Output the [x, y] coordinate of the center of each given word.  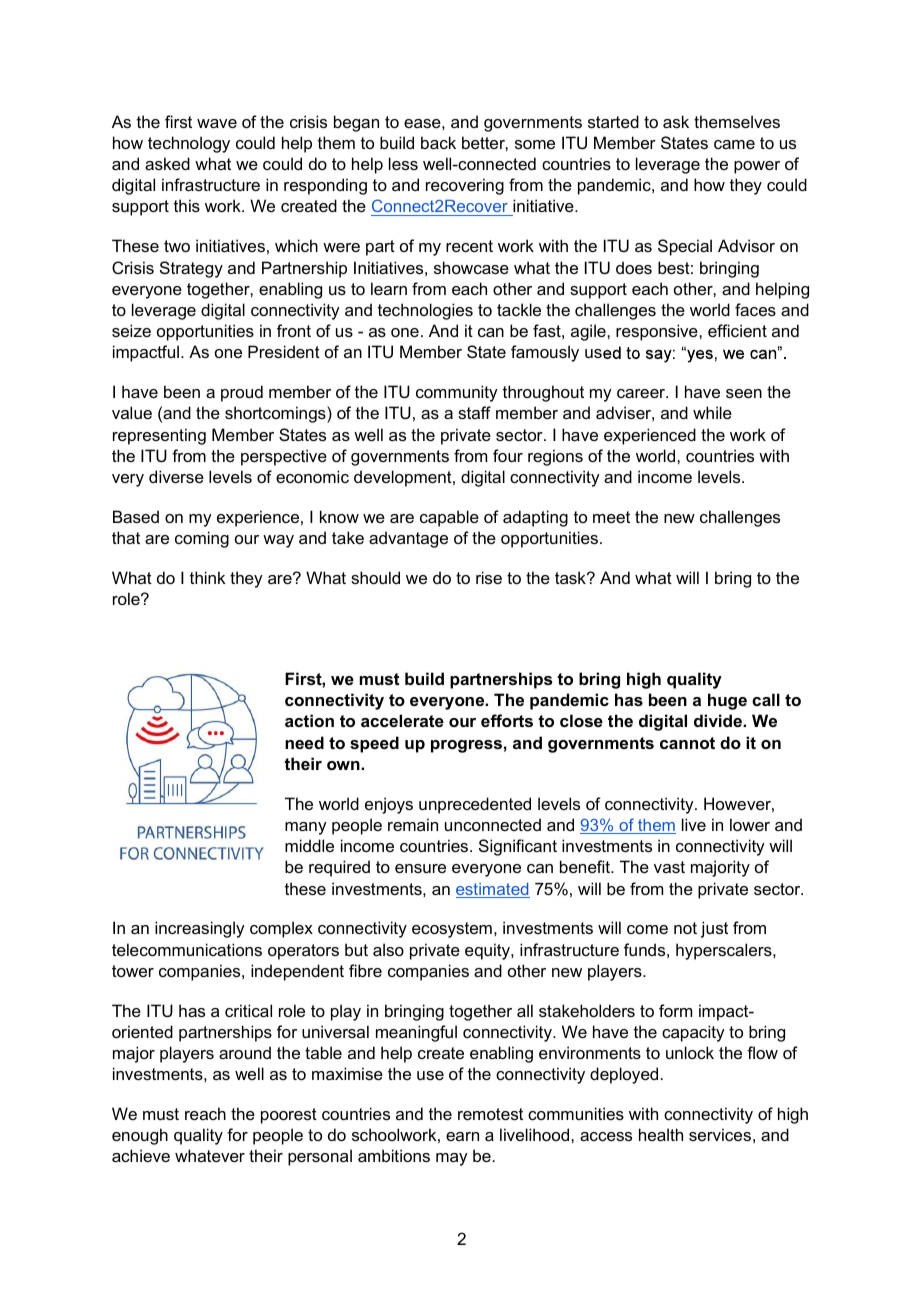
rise [489, 577]
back [438, 142]
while [712, 412]
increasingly [200, 929]
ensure [420, 868]
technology [189, 144]
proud [242, 393]
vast [669, 867]
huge [727, 701]
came [734, 144]
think [207, 577]
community [457, 393]
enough [140, 1136]
